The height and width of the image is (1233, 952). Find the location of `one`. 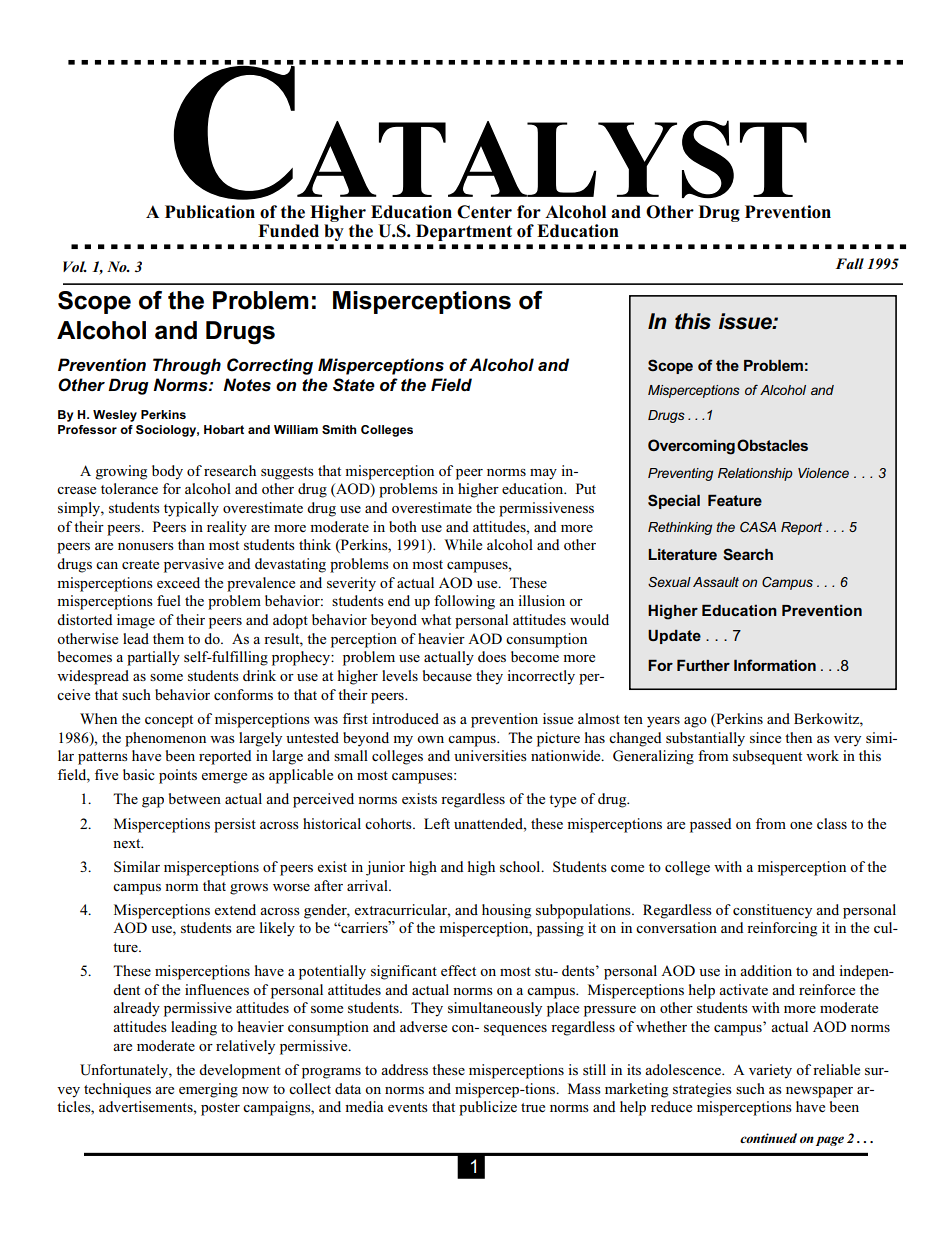

one is located at coordinates (801, 825).
